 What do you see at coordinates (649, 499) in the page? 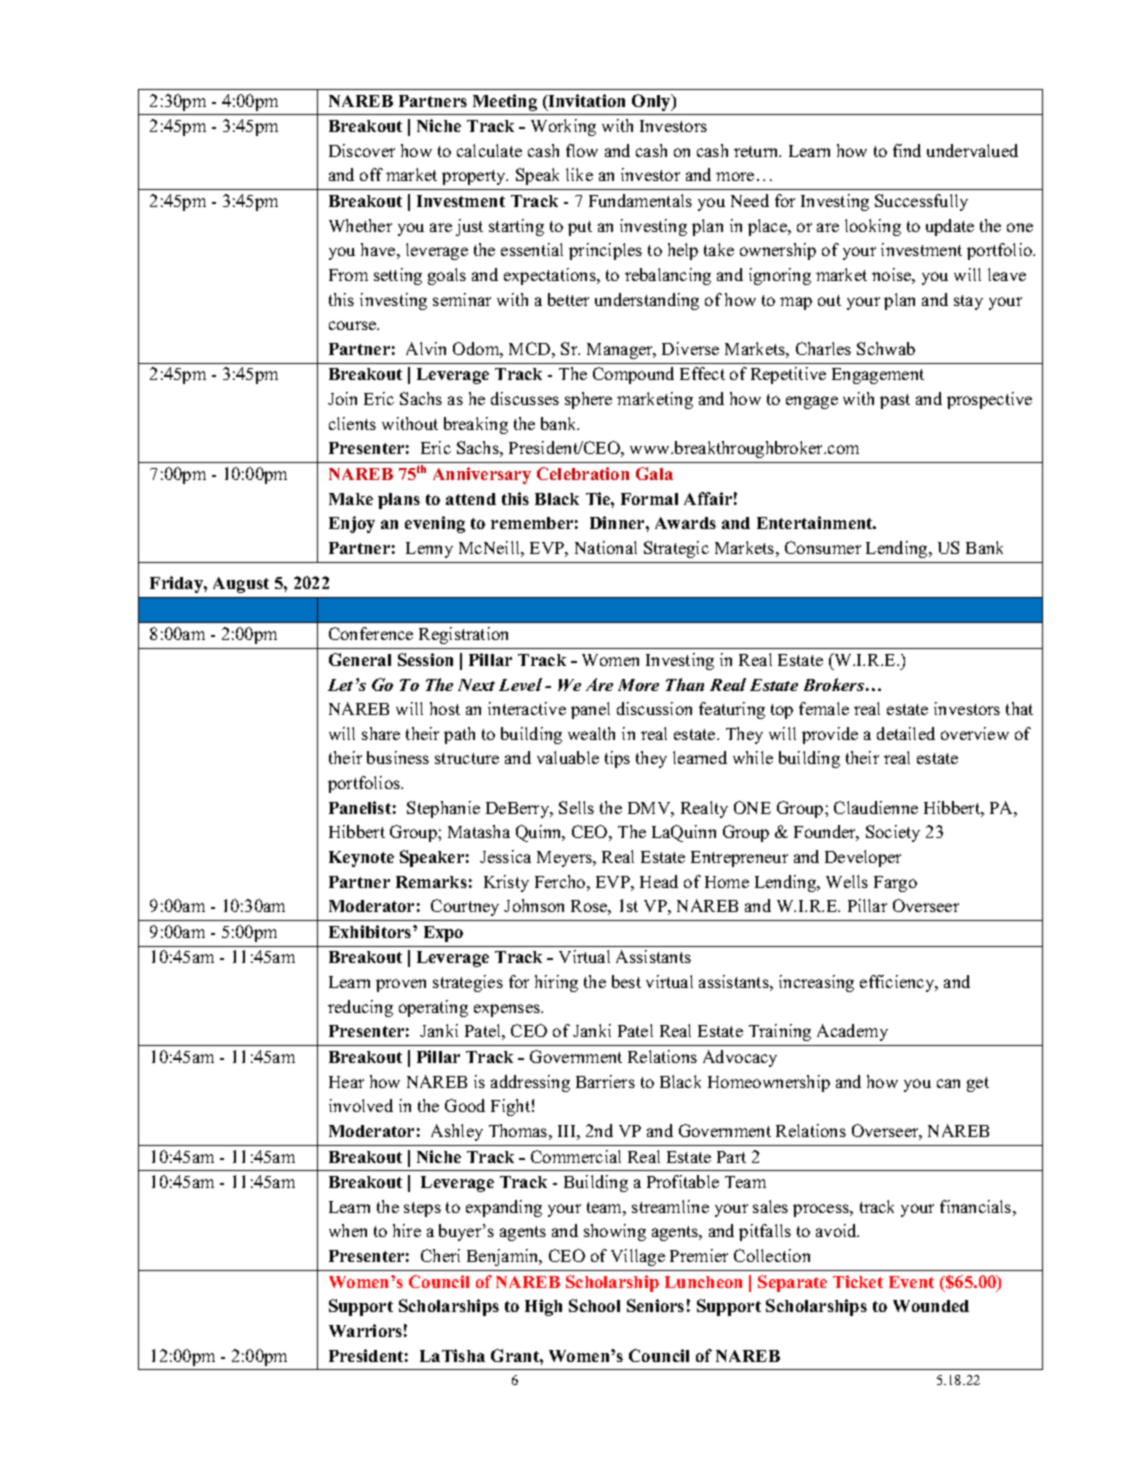
I see `Formal` at bounding box center [649, 499].
